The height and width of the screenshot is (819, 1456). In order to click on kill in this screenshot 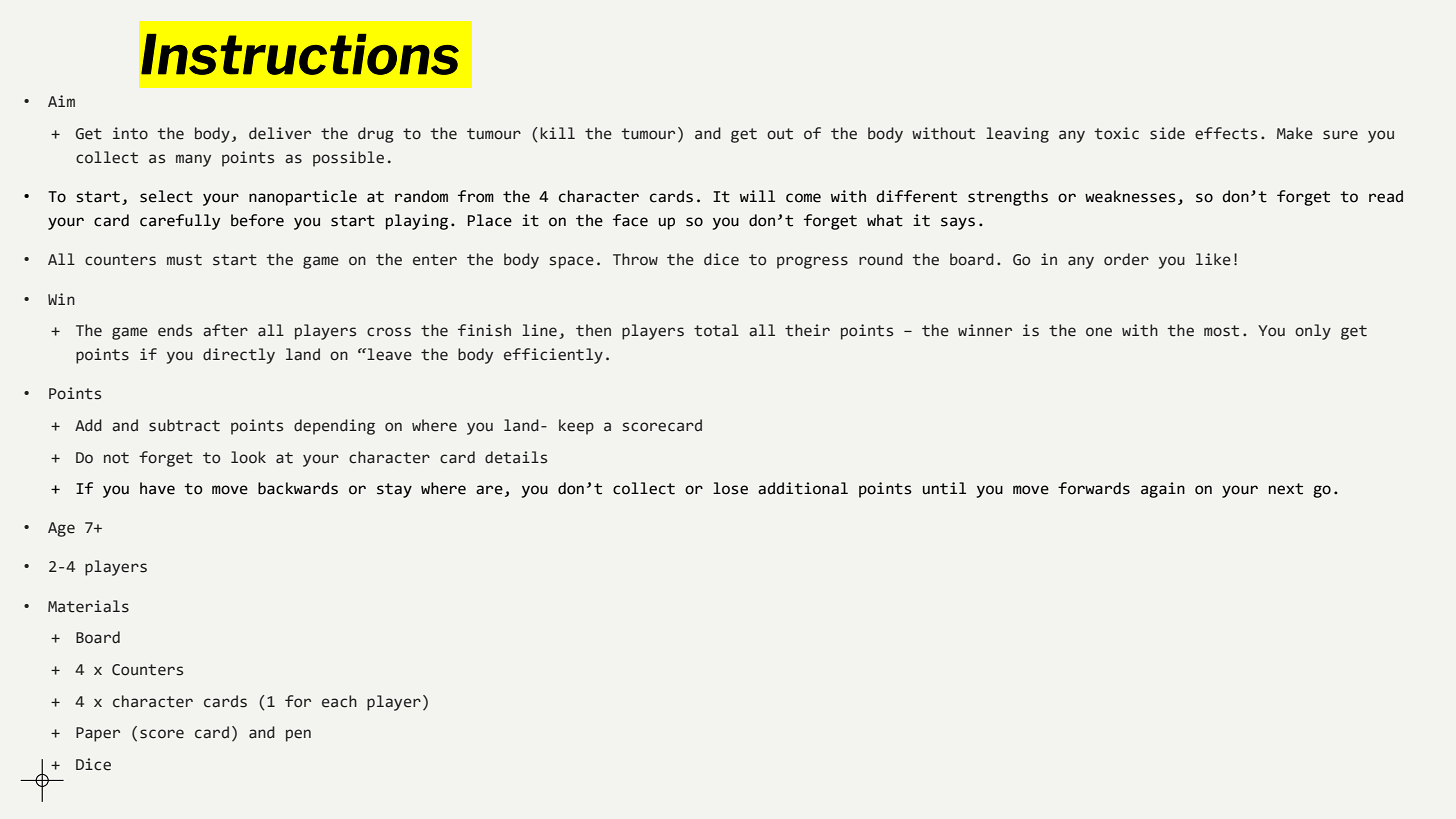, I will do `click(557, 133)`.
